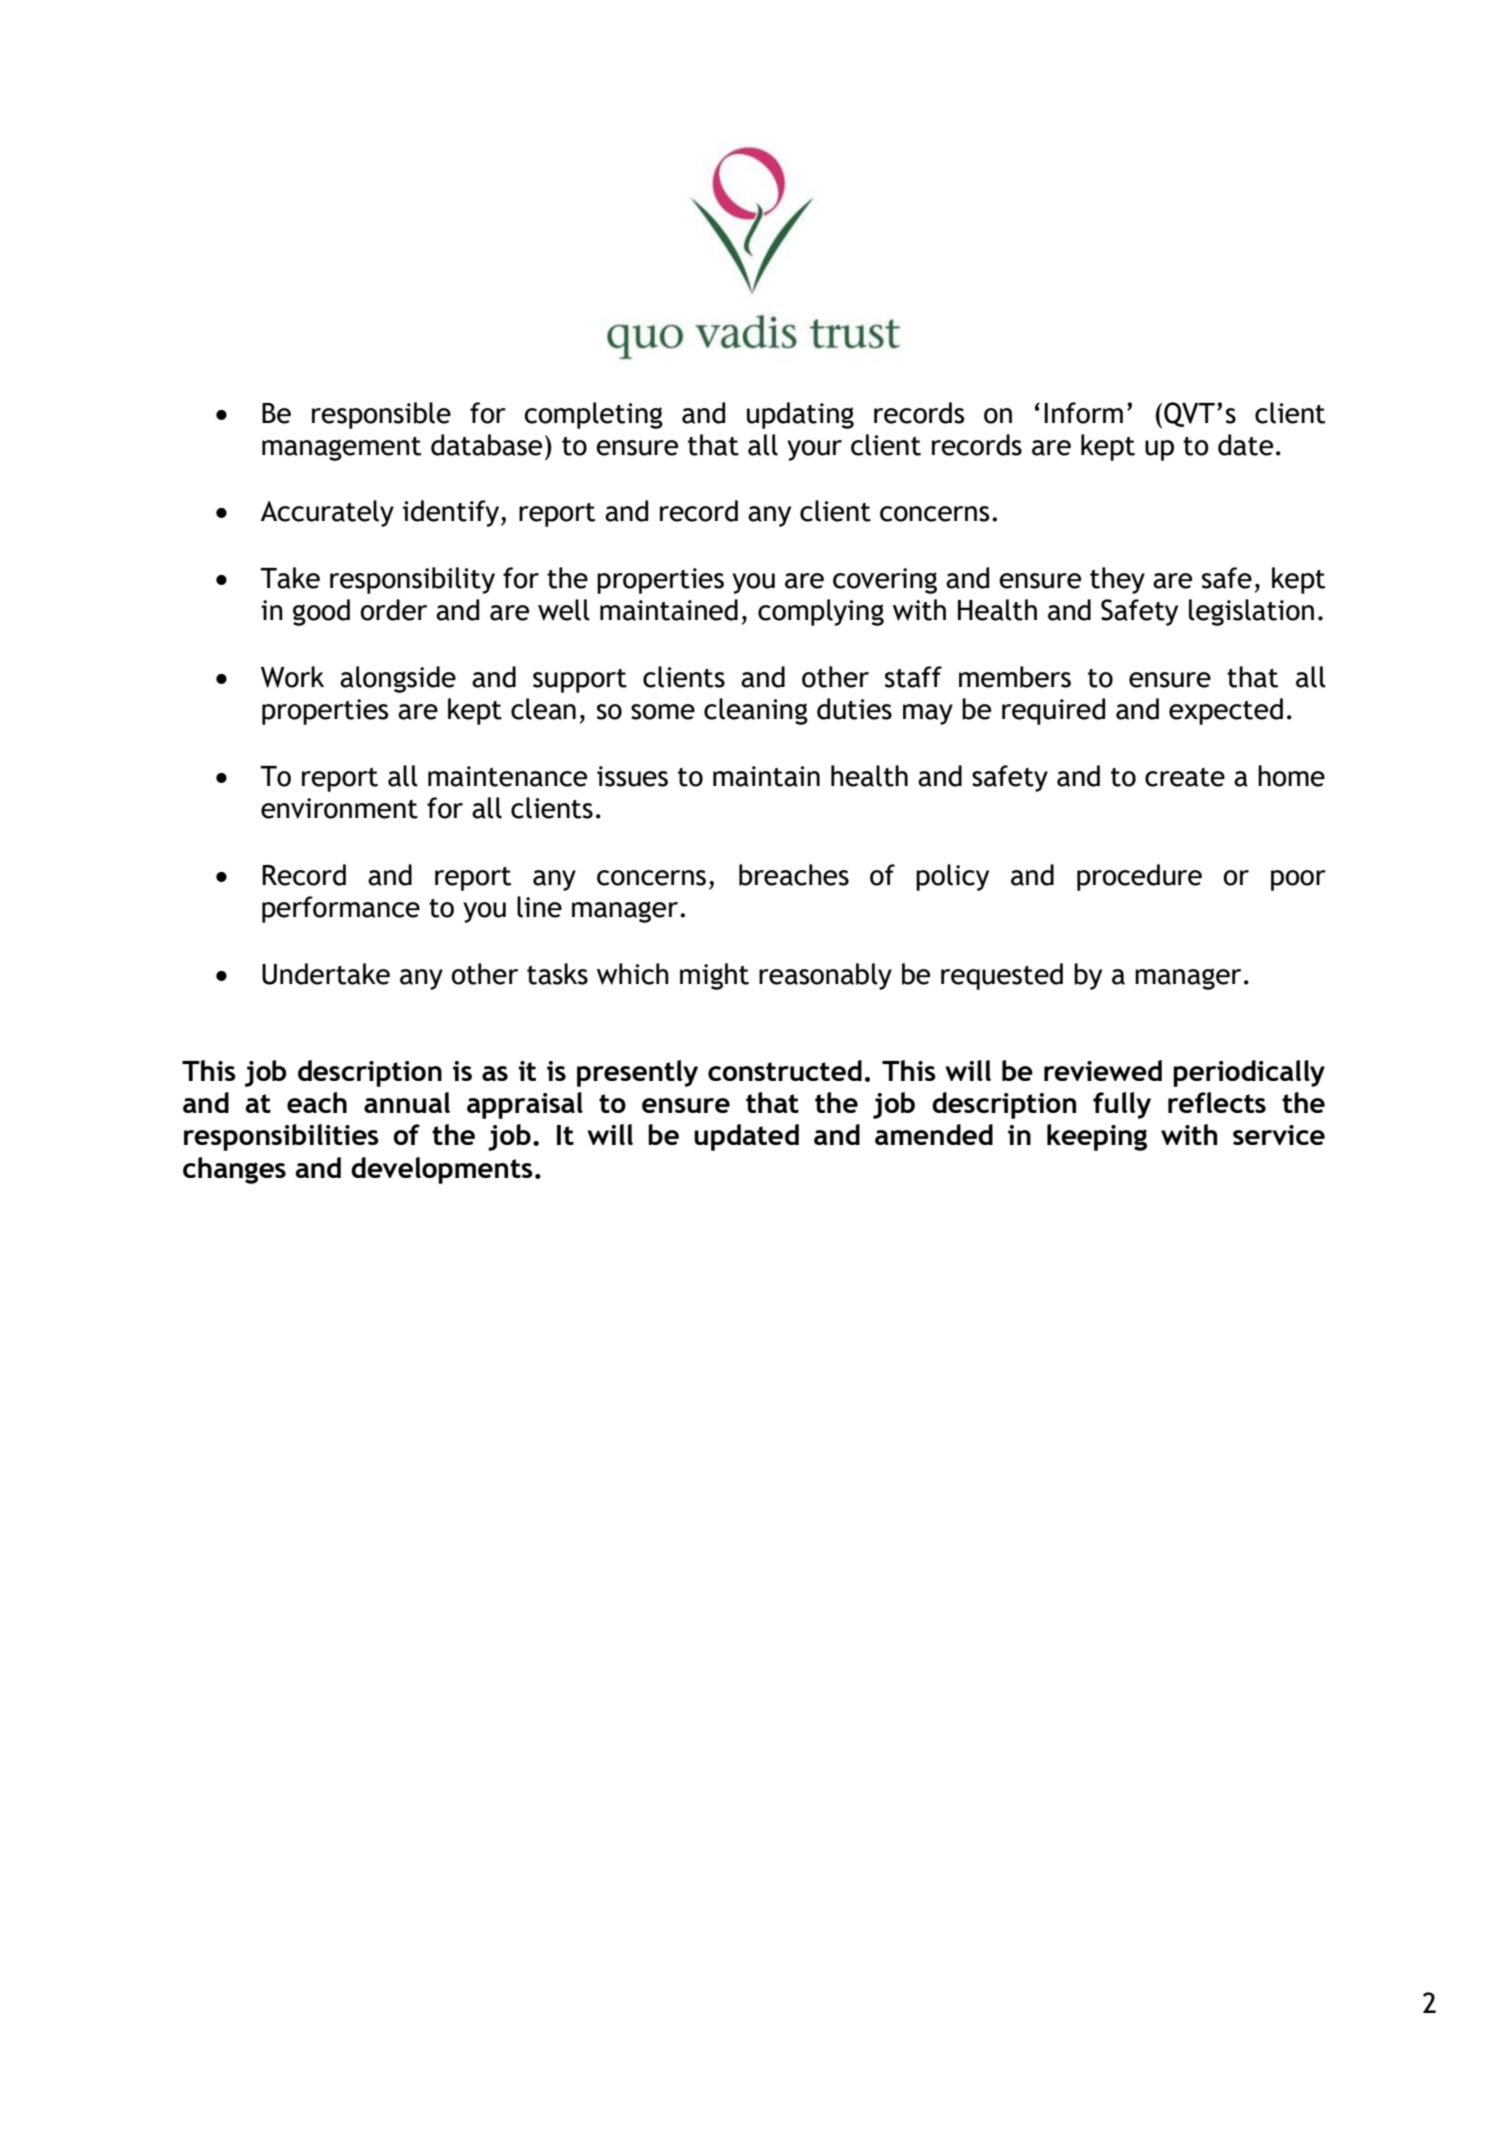 This screenshot has height=2132, width=1508. I want to click on Inform, so click(1083, 413).
